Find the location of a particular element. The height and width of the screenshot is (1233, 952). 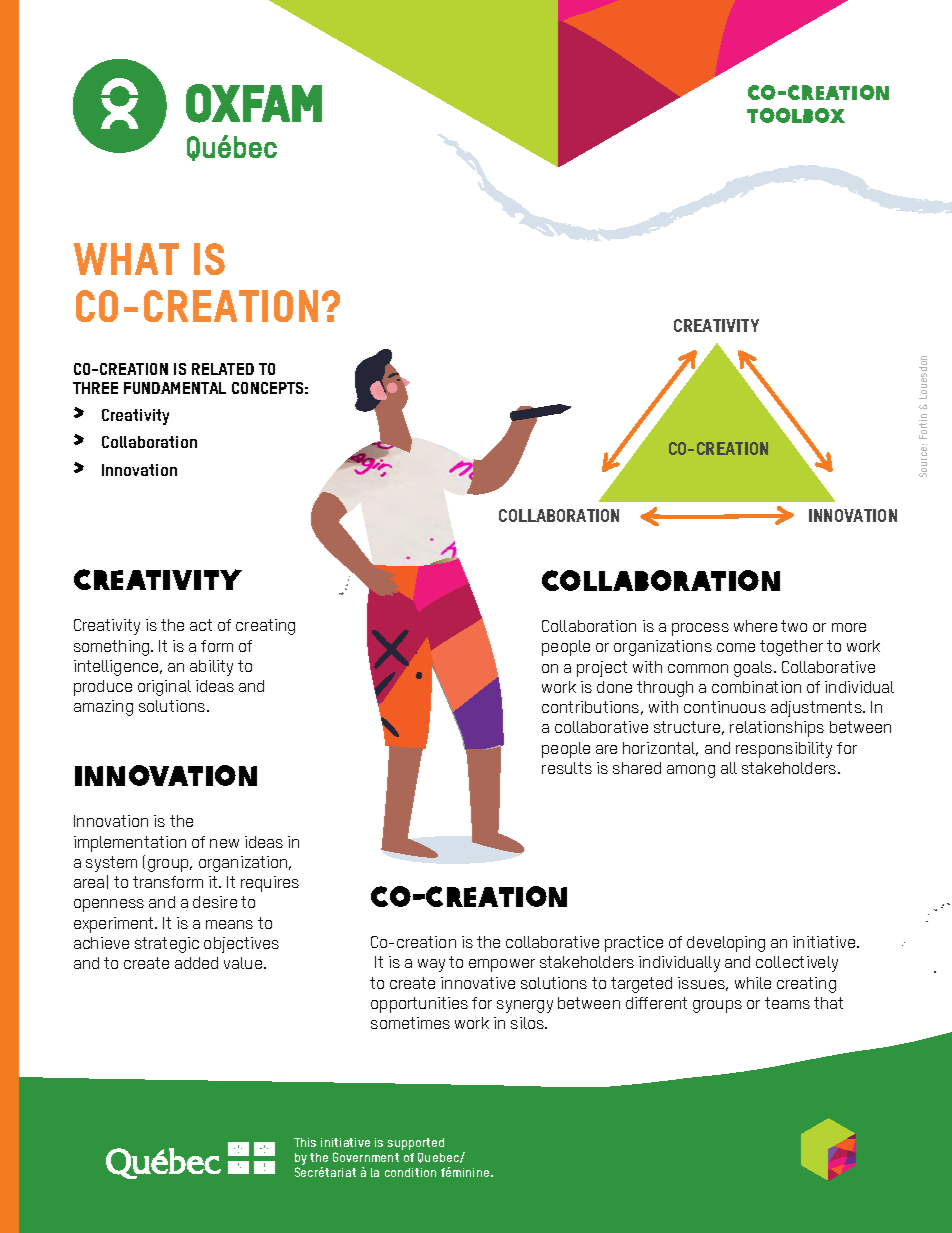

project is located at coordinates (602, 669).
